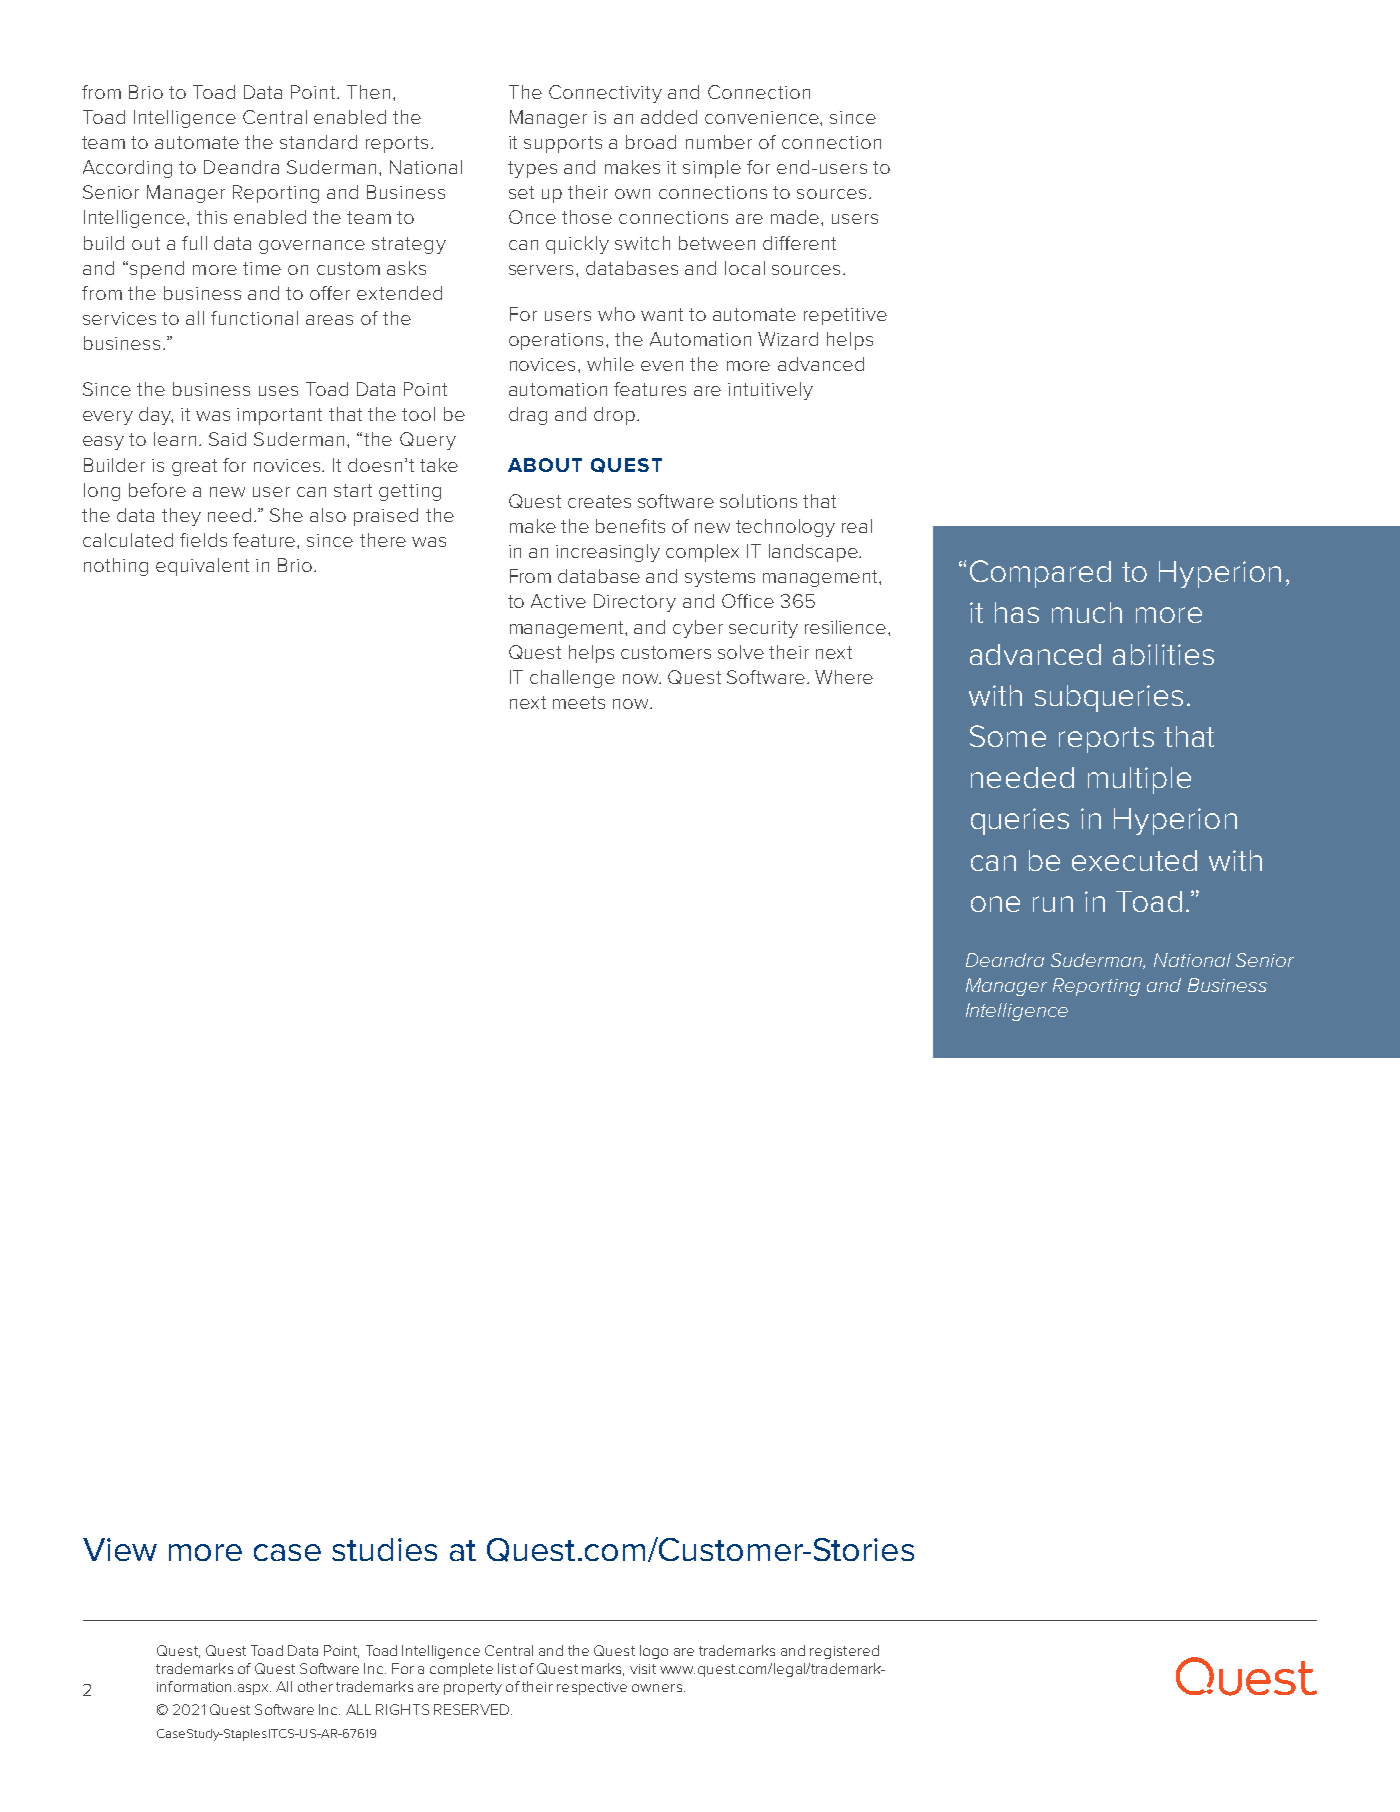  Describe the element at coordinates (995, 904) in the document. I see `one` at that location.
